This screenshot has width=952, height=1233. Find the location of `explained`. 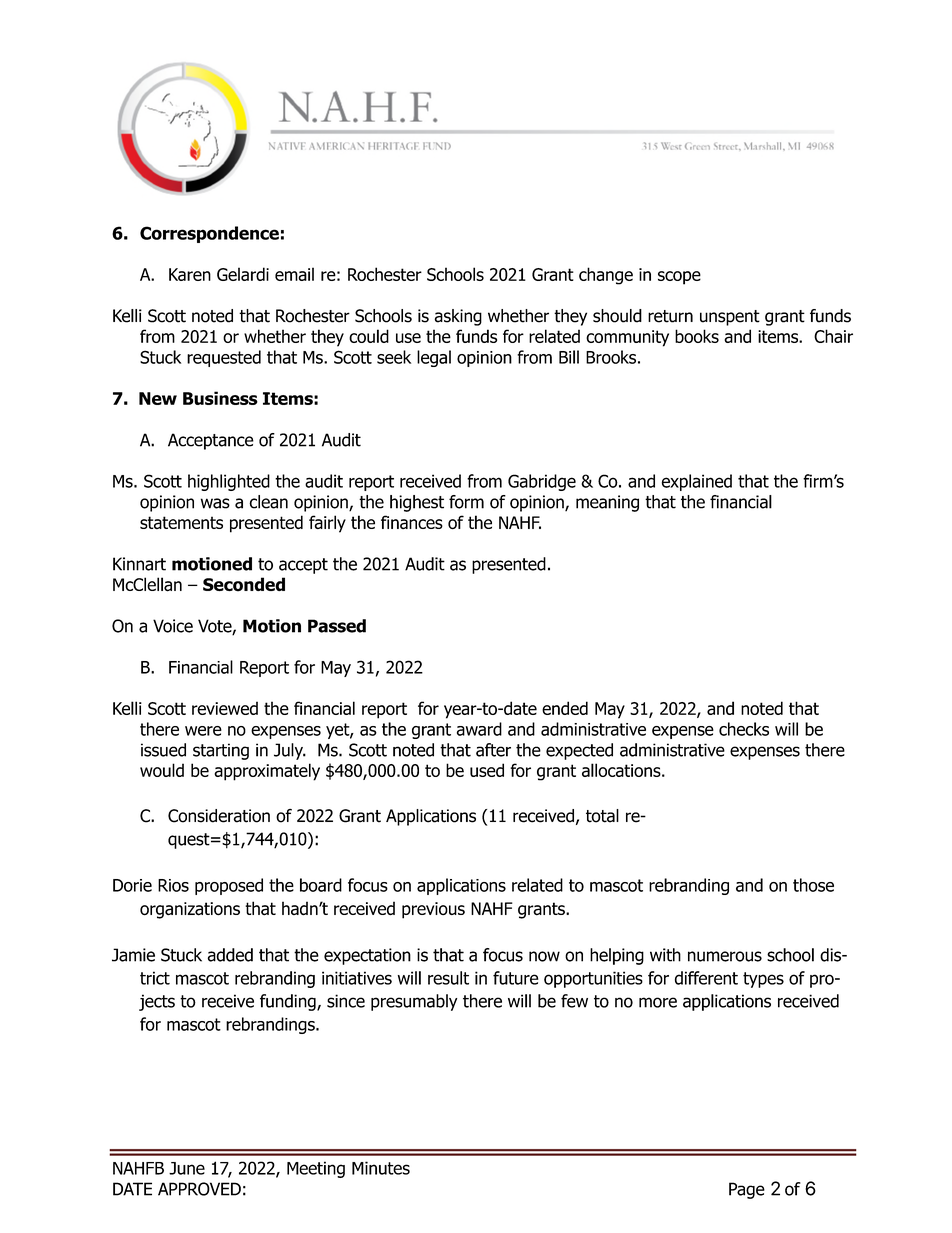

explained is located at coordinates (697, 482).
